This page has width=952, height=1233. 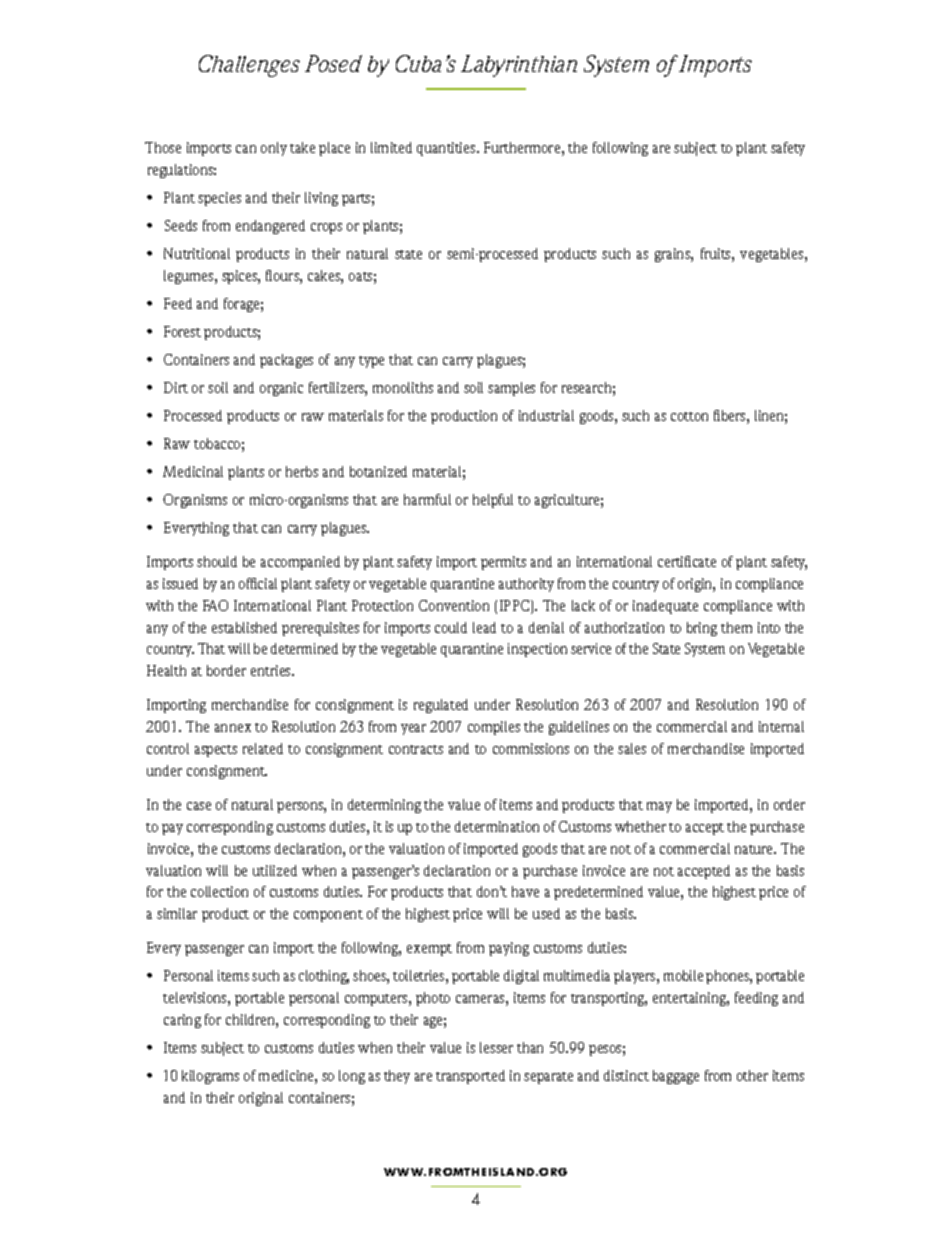 I want to click on Challenges, so click(x=249, y=66).
